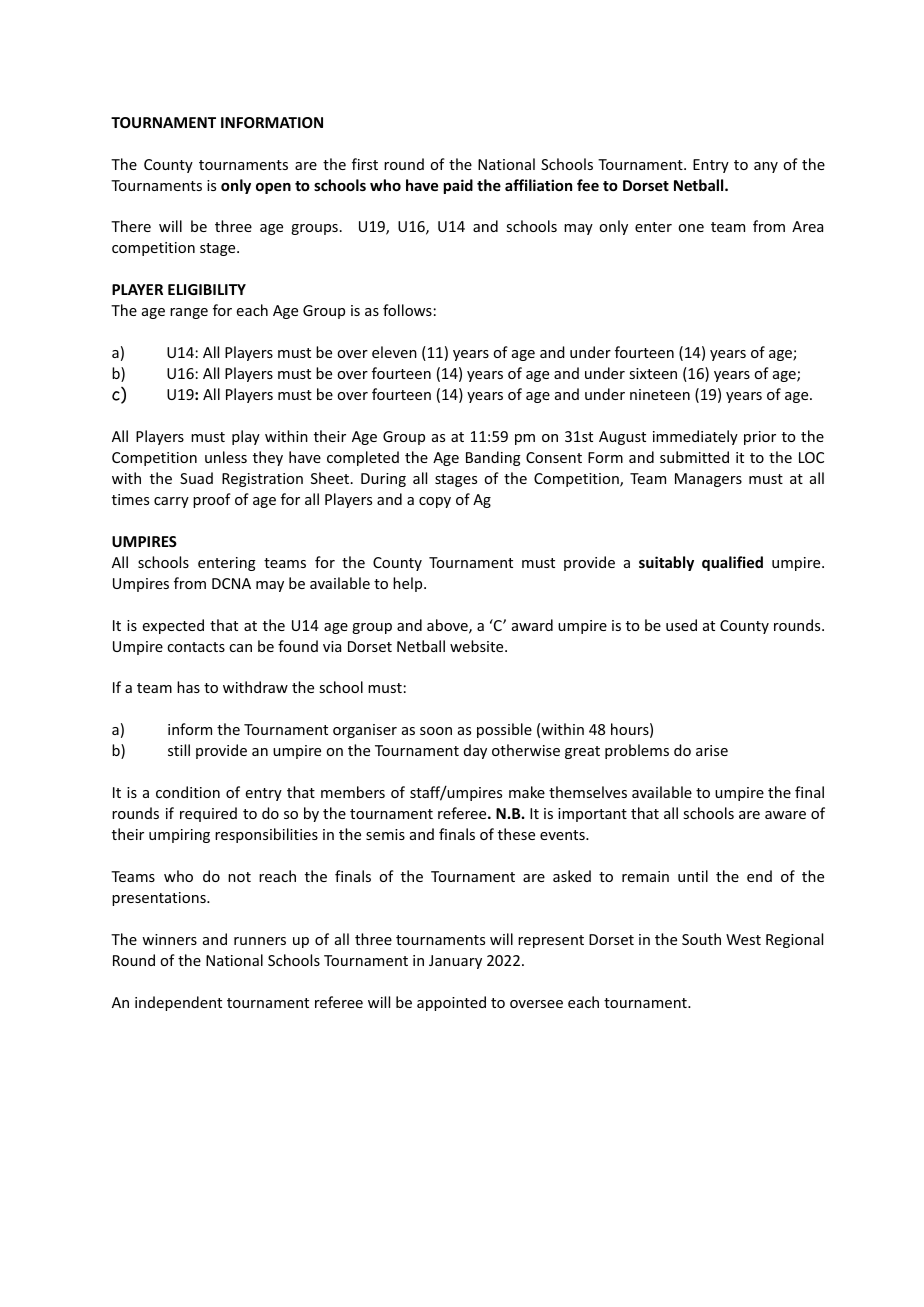 This screenshot has height=1307, width=924. What do you see at coordinates (178, 1003) in the screenshot?
I see `independent` at bounding box center [178, 1003].
